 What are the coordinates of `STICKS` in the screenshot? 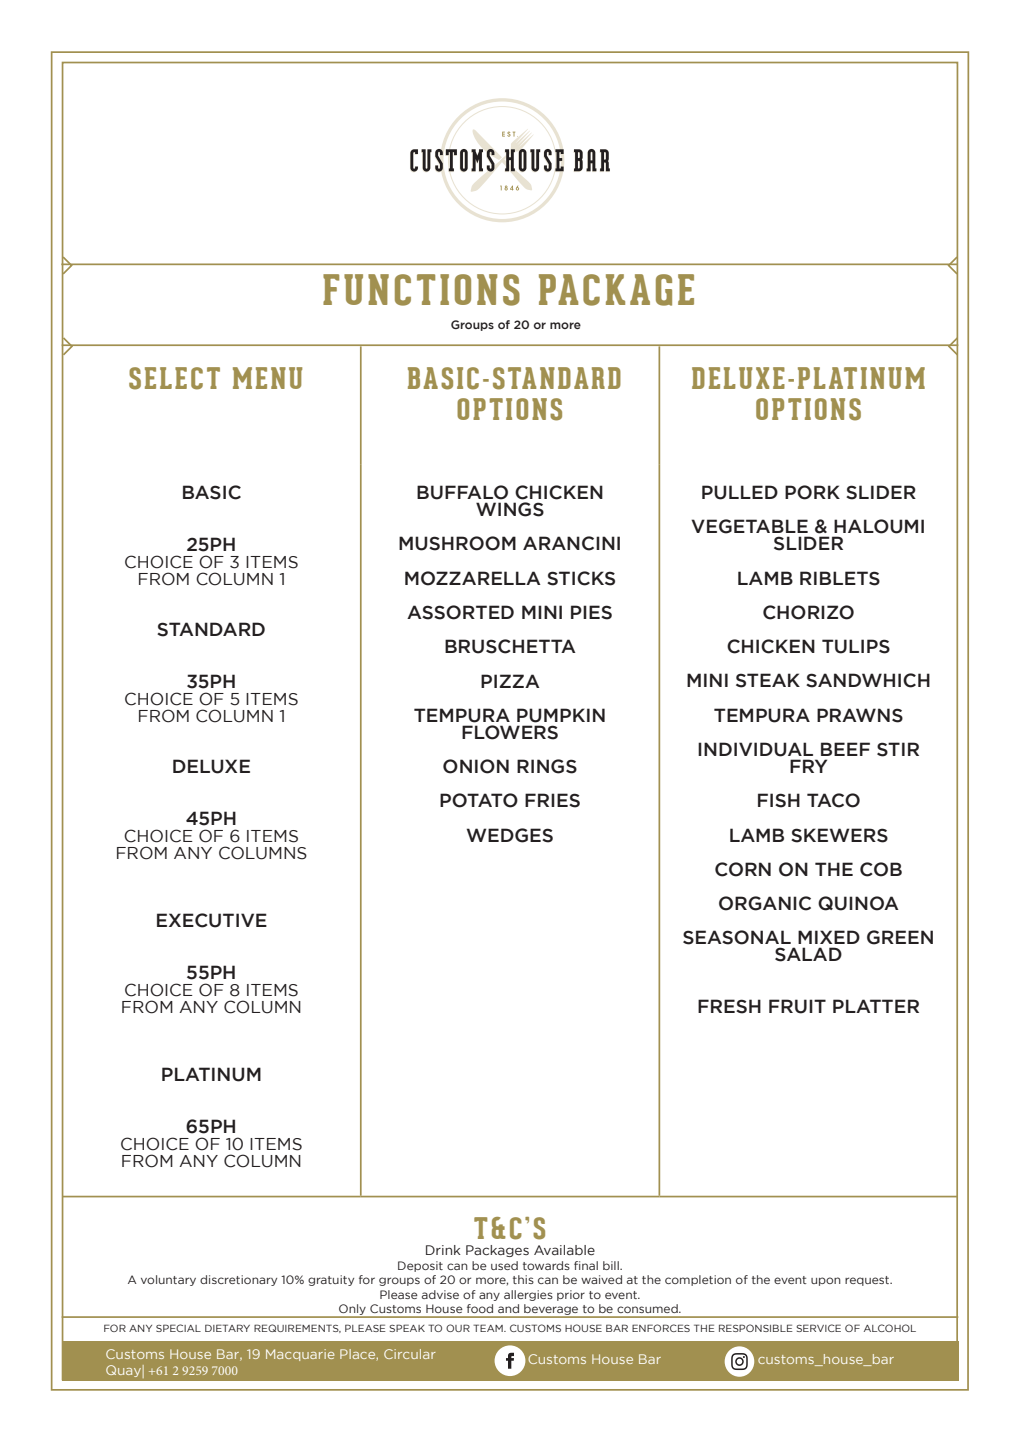 It's located at (581, 578).
